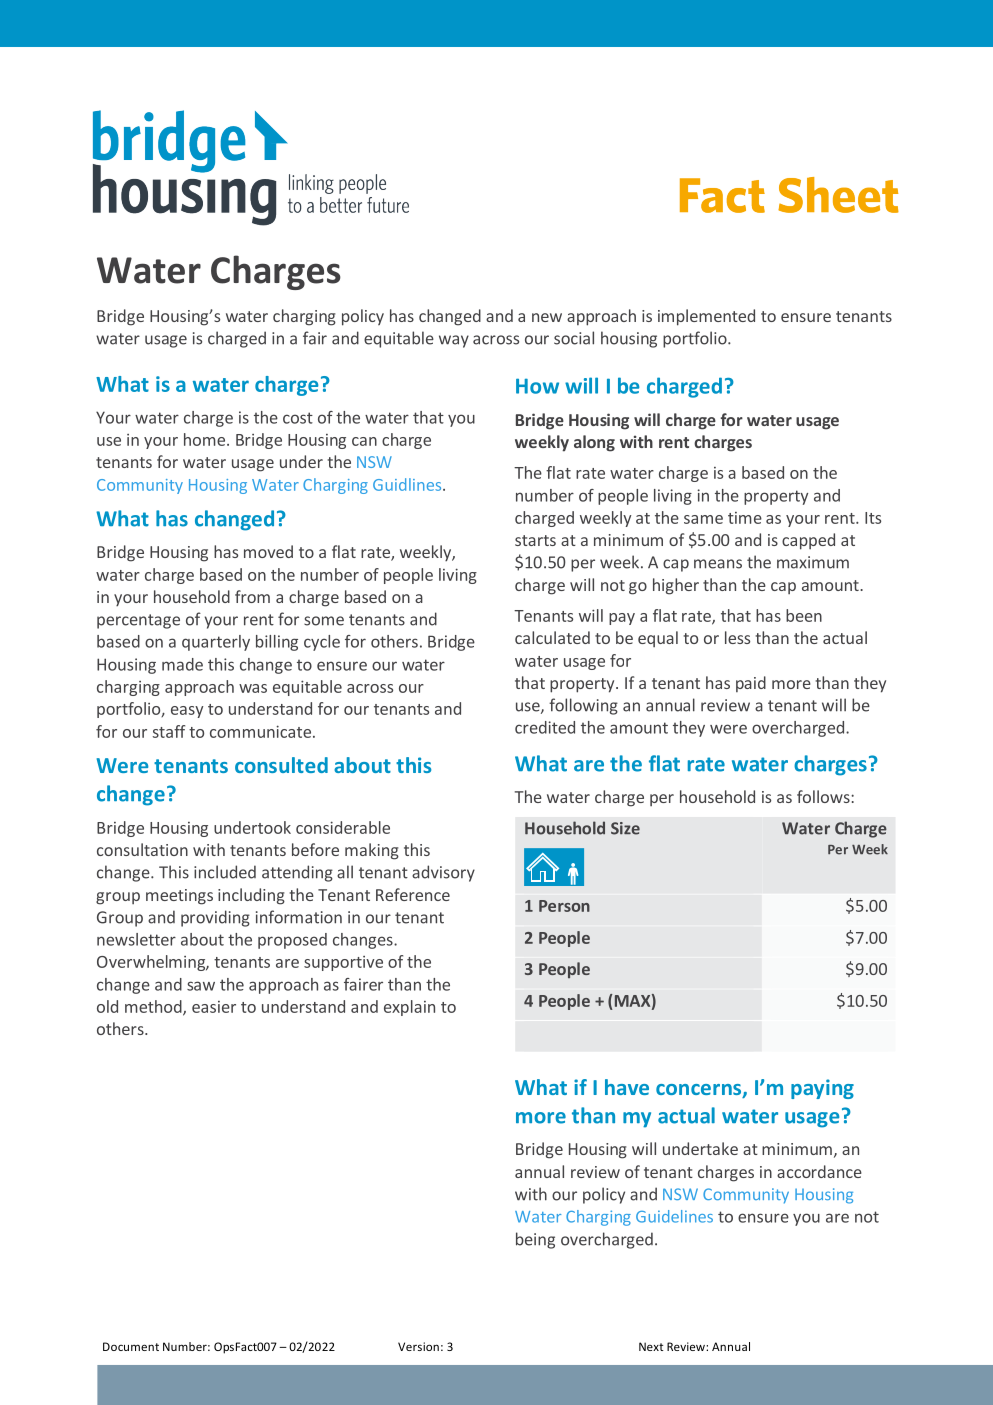 Image resolution: width=993 pixels, height=1405 pixels. Describe the element at coordinates (252, 596) in the document. I see `from` at that location.
